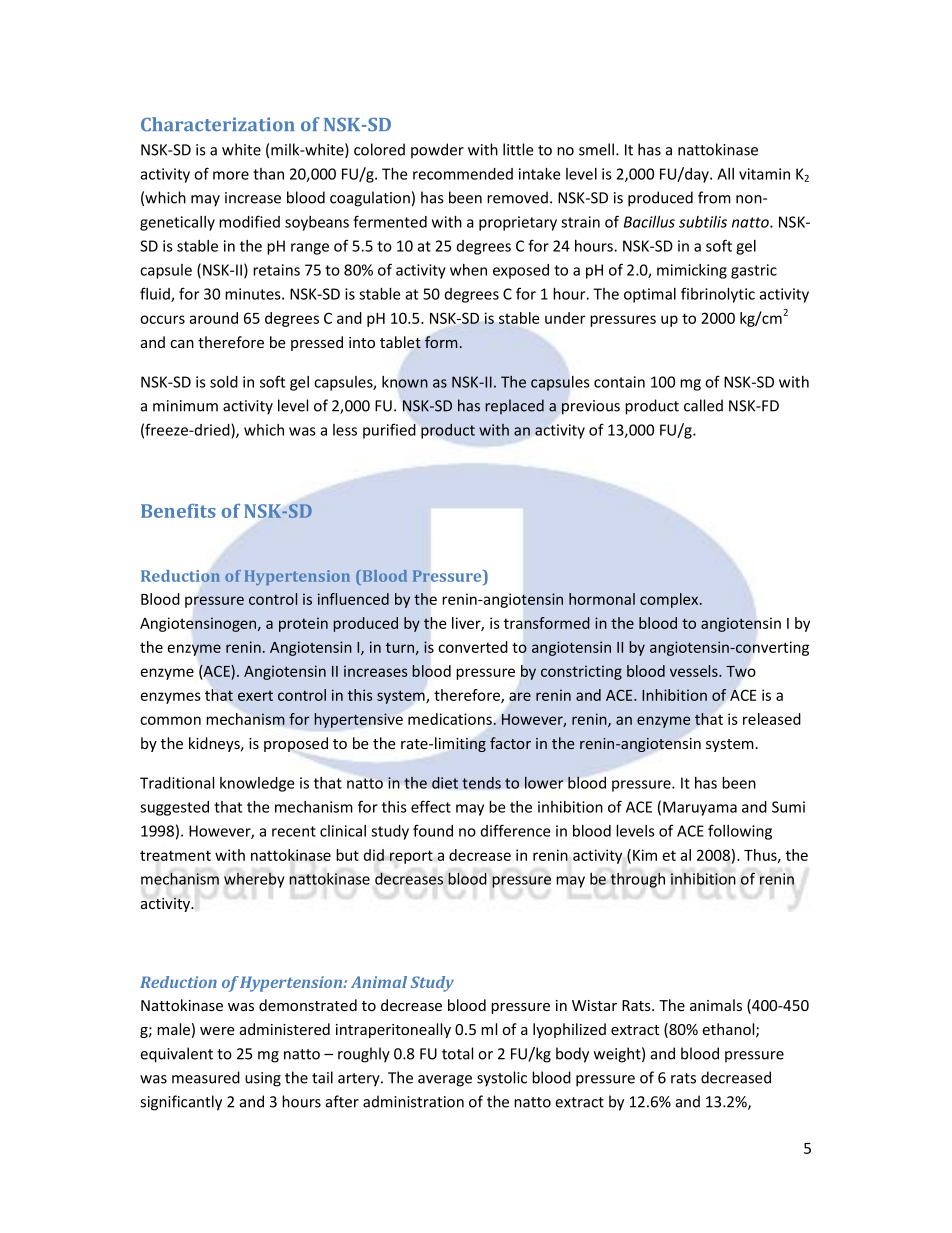  What do you see at coordinates (714, 197) in the document?
I see `from` at bounding box center [714, 197].
